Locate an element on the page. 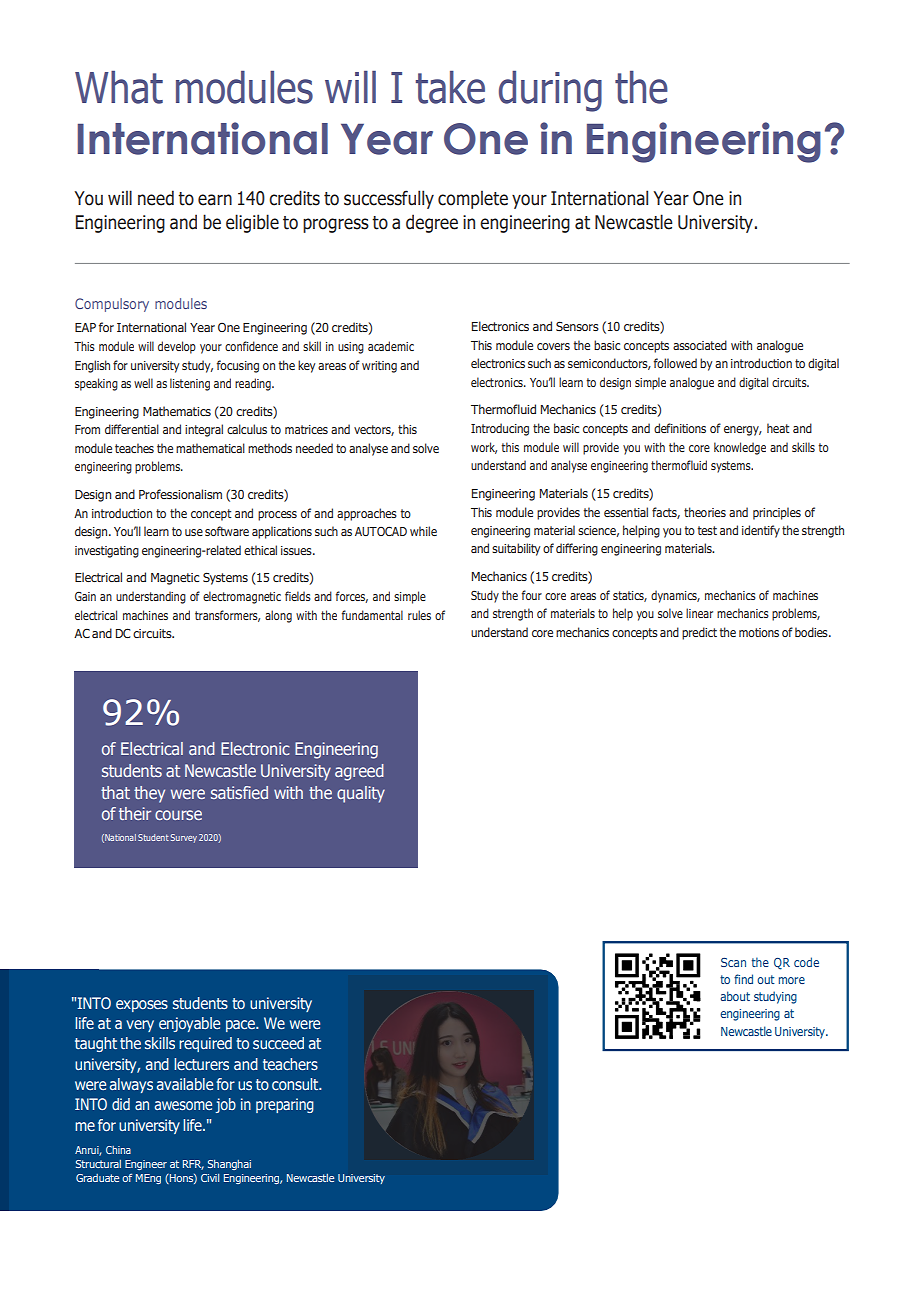  during is located at coordinates (550, 91).
